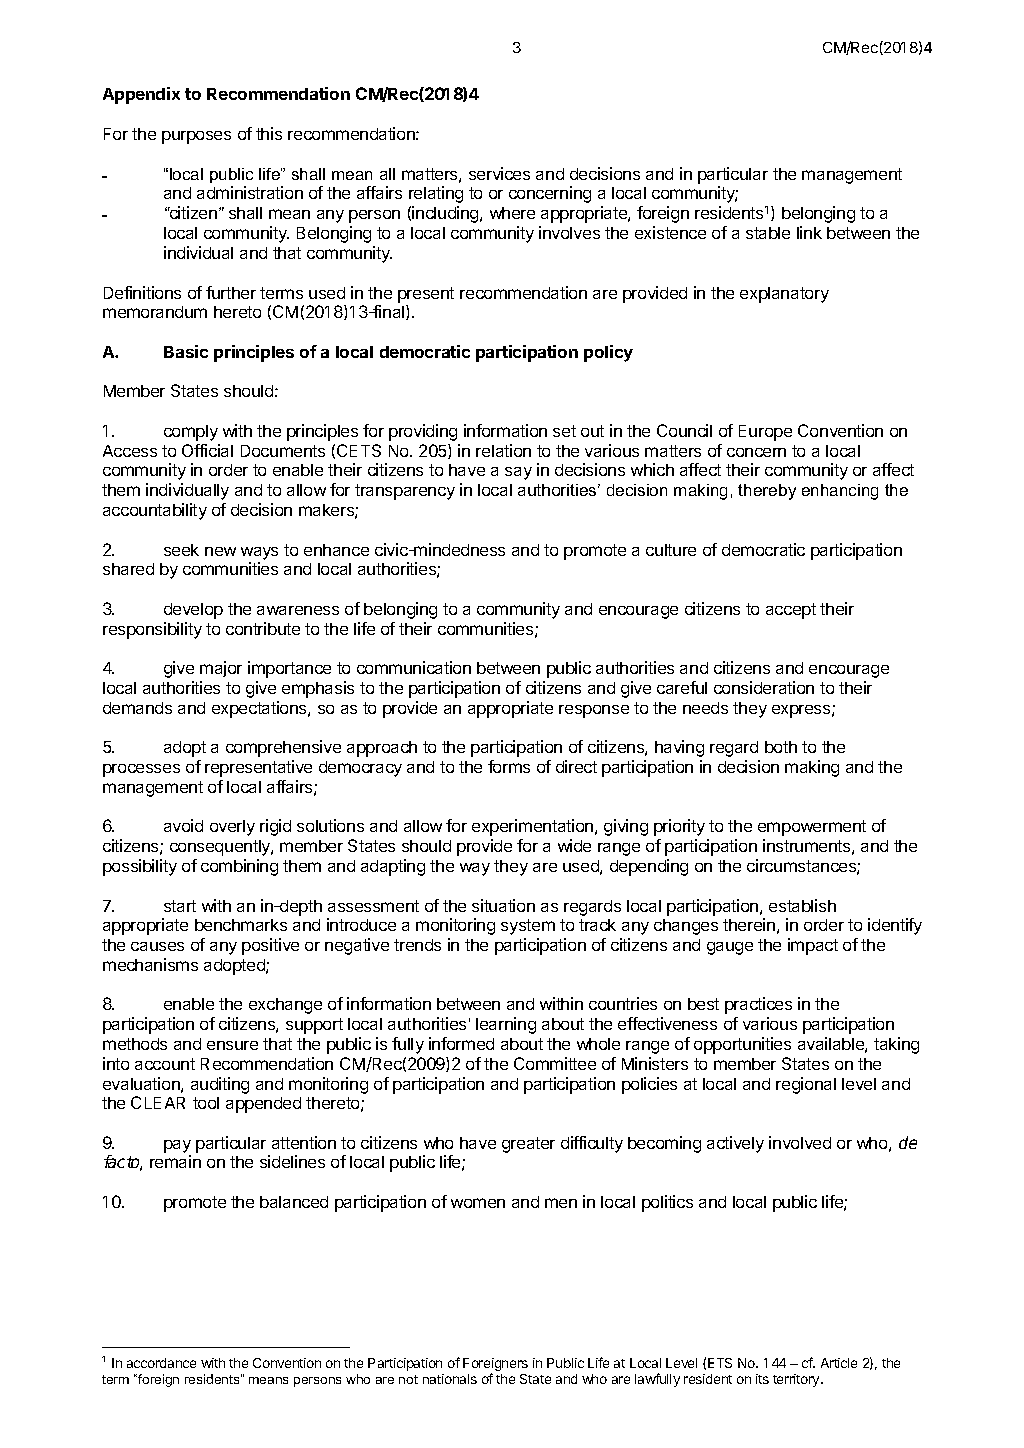 The height and width of the image is (1448, 1024). What do you see at coordinates (809, 232) in the image?
I see `link` at bounding box center [809, 232].
